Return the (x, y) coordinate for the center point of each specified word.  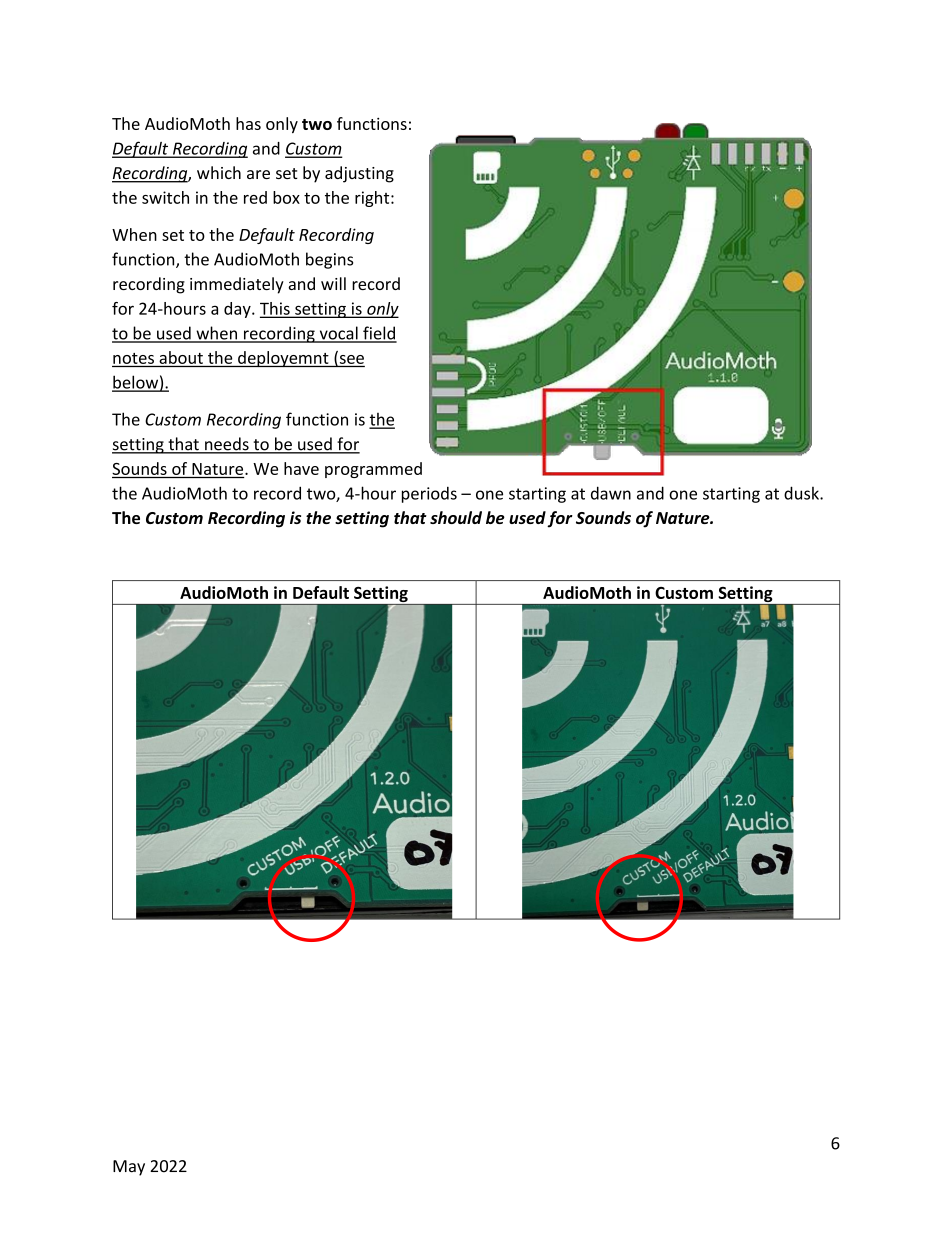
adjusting (359, 174)
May (129, 1168)
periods (429, 495)
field (379, 334)
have (301, 468)
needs (227, 445)
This (276, 309)
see (350, 359)
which (219, 172)
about (181, 357)
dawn (611, 493)
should (456, 517)
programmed (373, 470)
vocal (338, 334)
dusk (802, 493)
